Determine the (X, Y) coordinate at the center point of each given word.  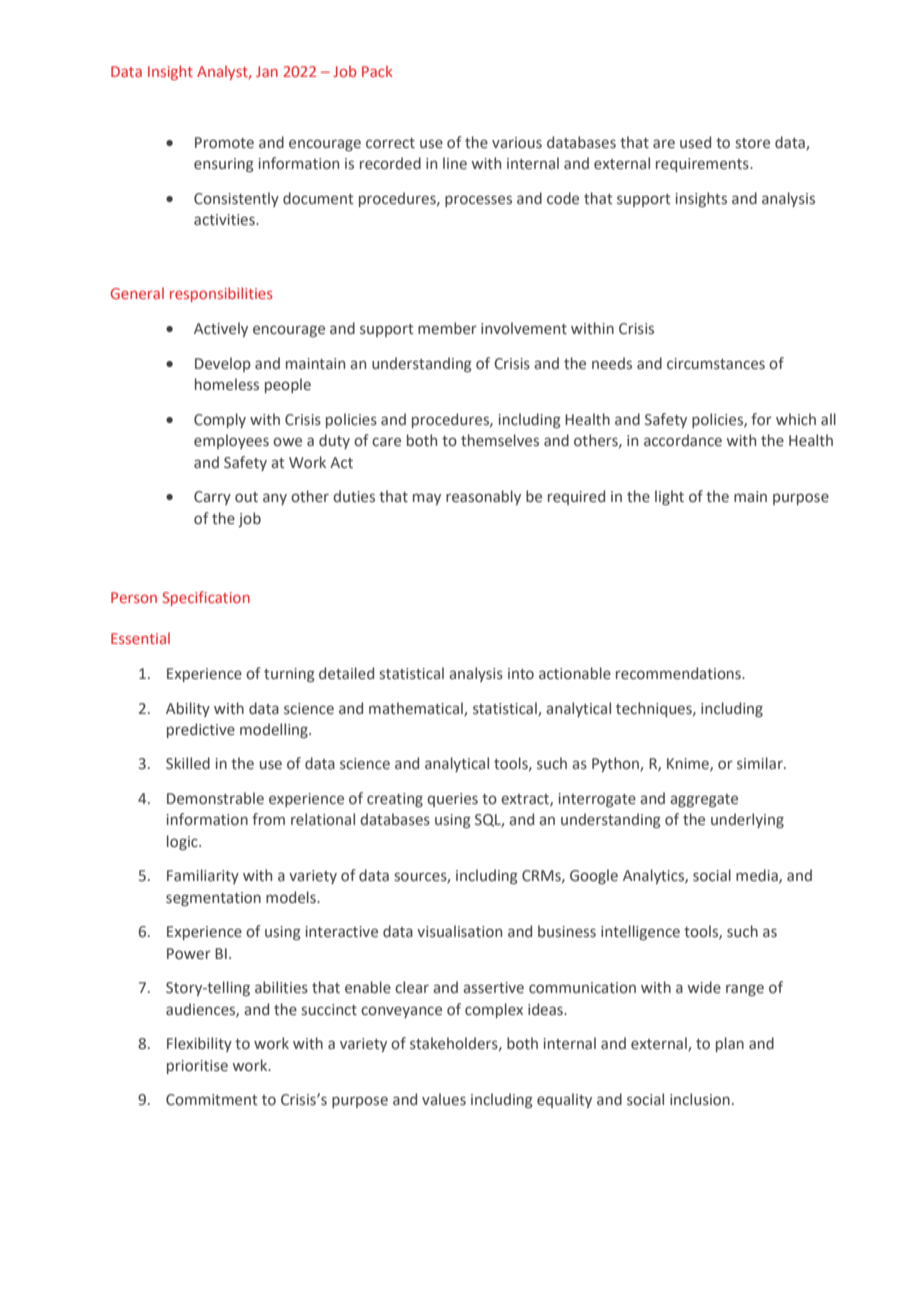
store (753, 143)
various (517, 143)
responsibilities (221, 294)
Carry (212, 498)
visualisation (459, 931)
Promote (224, 143)
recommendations (679, 673)
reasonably (483, 497)
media (758, 876)
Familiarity (203, 876)
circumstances (716, 364)
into (521, 674)
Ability (188, 709)
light (669, 497)
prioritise (197, 1067)
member (447, 328)
